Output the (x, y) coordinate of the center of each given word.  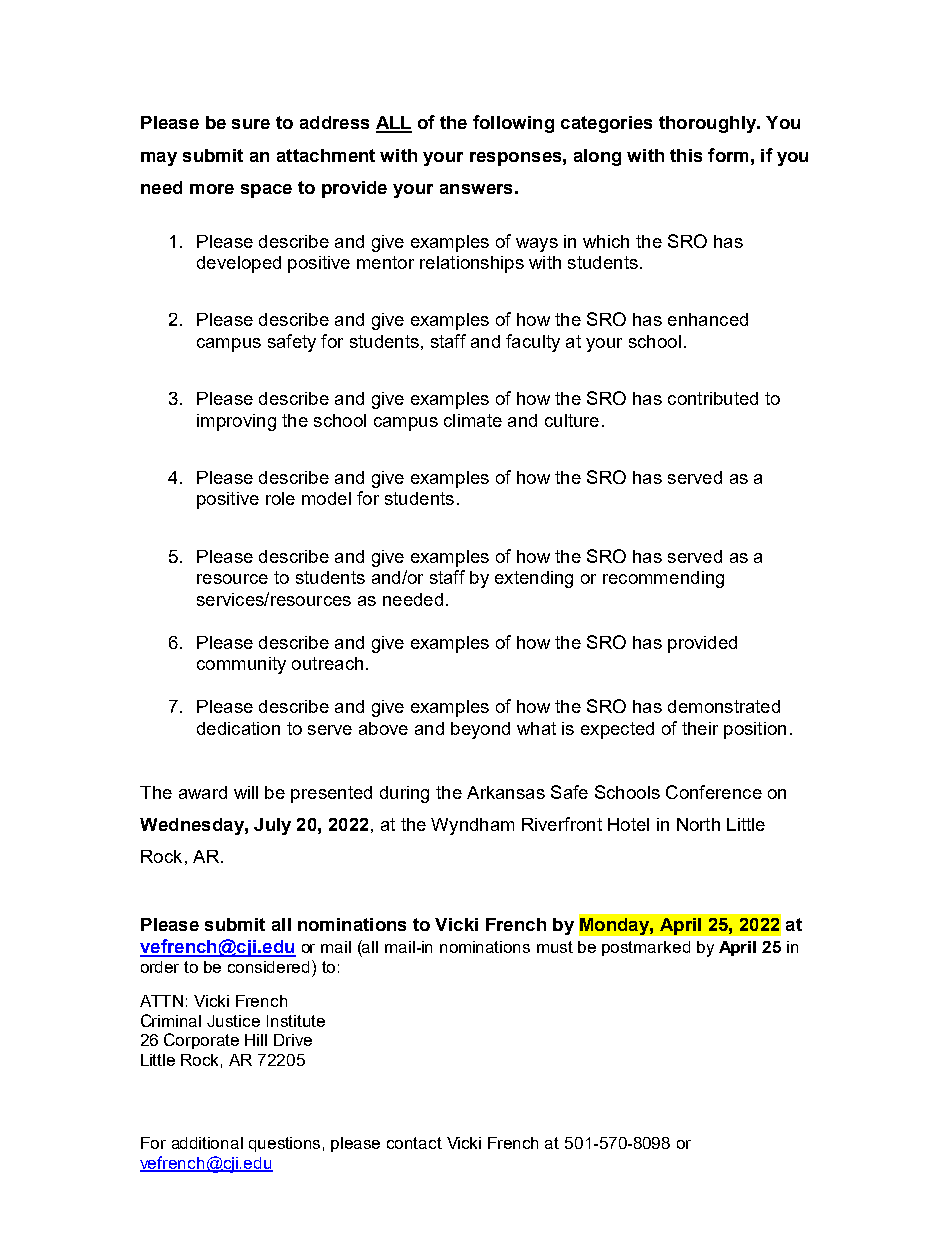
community (241, 665)
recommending (663, 579)
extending (534, 579)
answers (476, 189)
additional (207, 1143)
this (686, 155)
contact (414, 1143)
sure (251, 124)
